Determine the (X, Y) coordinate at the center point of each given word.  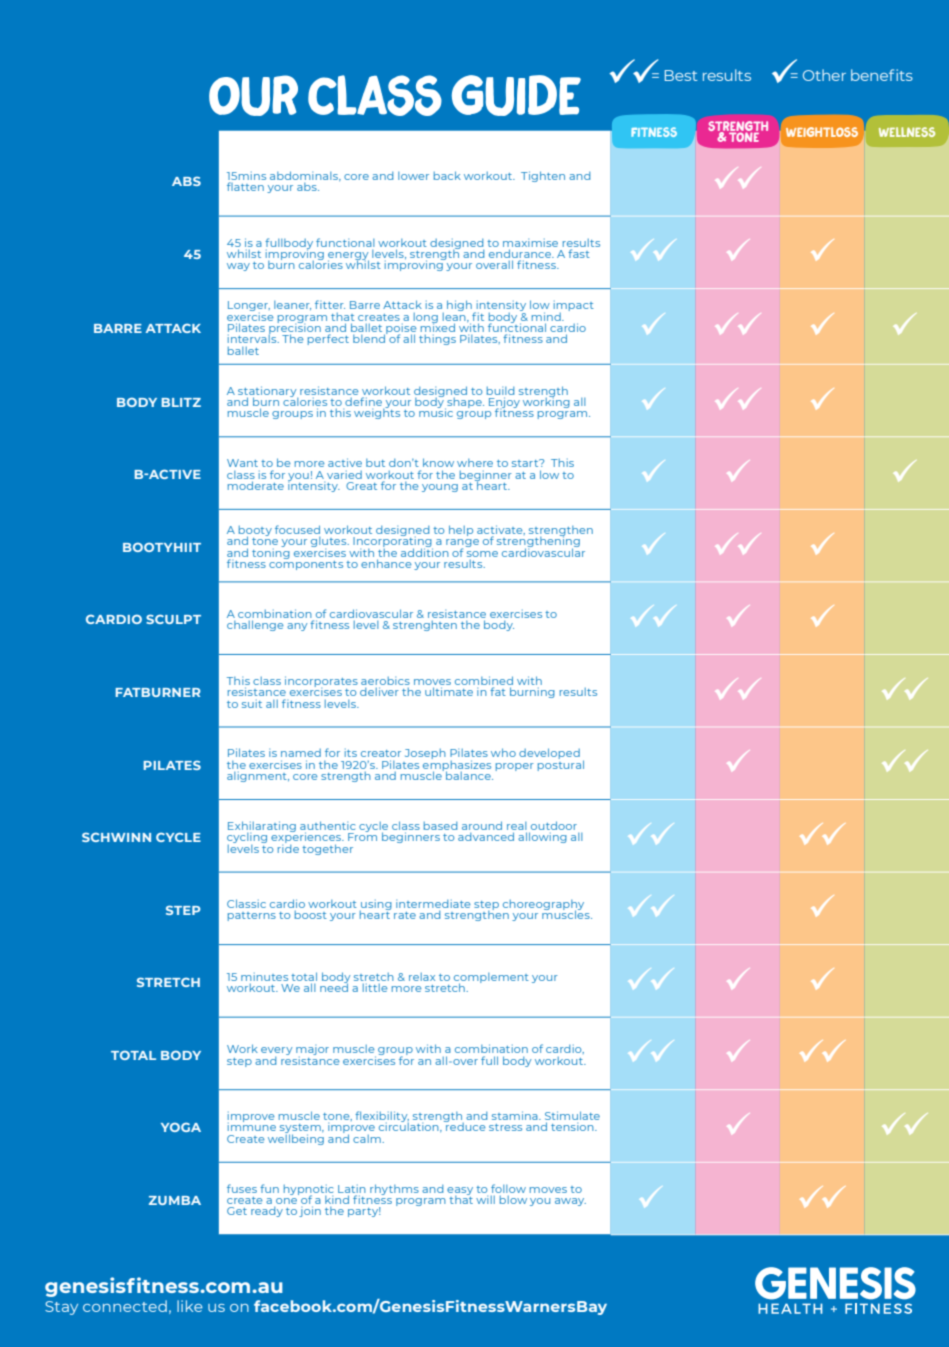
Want (242, 463)
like (190, 1306)
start (526, 463)
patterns (252, 916)
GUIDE (516, 95)
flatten (245, 186)
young (440, 488)
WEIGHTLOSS (822, 132)
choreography (543, 906)
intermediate (433, 904)
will (485, 1200)
